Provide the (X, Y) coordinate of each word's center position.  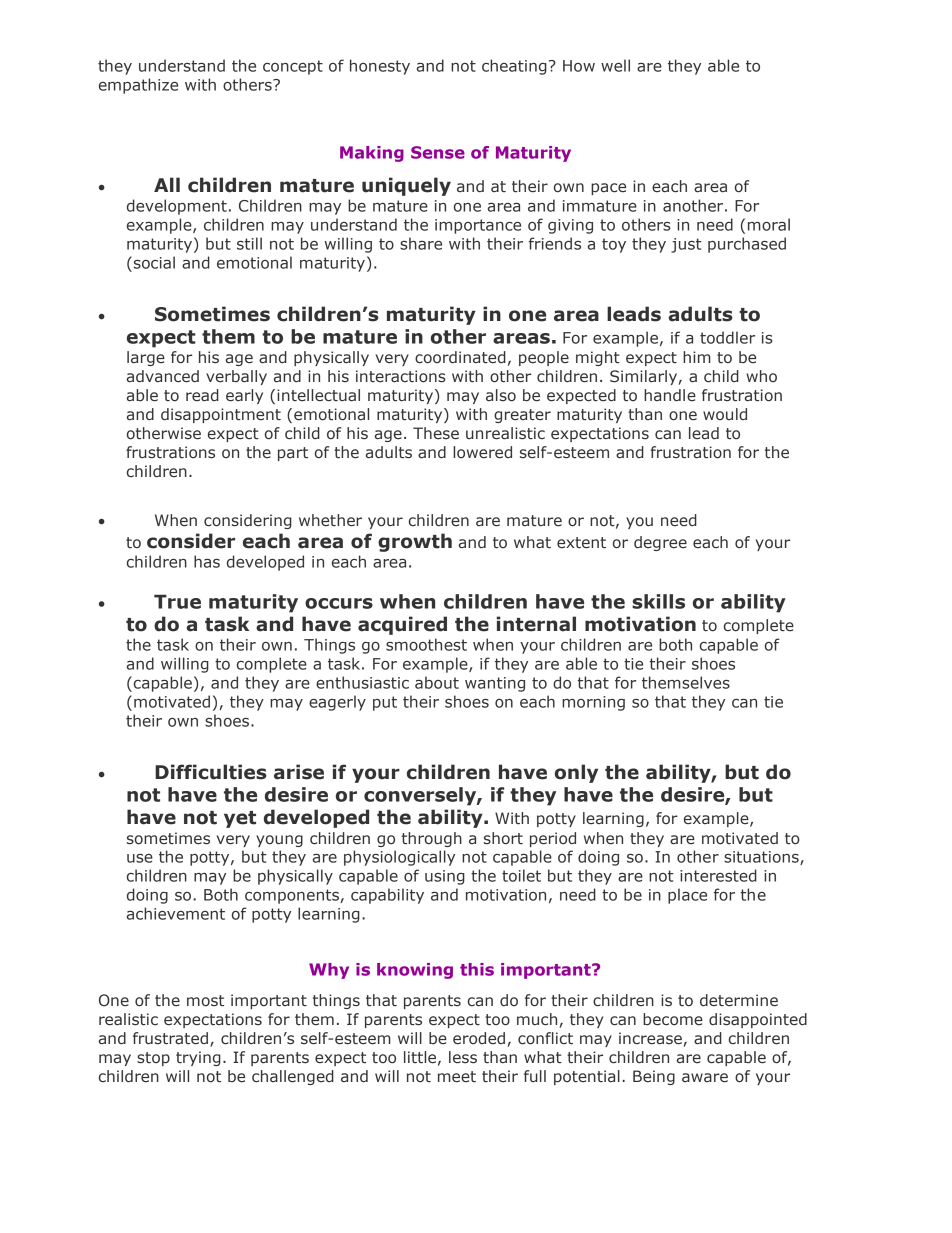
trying (198, 1058)
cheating (514, 67)
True (177, 602)
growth (415, 542)
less (463, 1057)
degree (660, 543)
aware (705, 1078)
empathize (138, 86)
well (615, 65)
